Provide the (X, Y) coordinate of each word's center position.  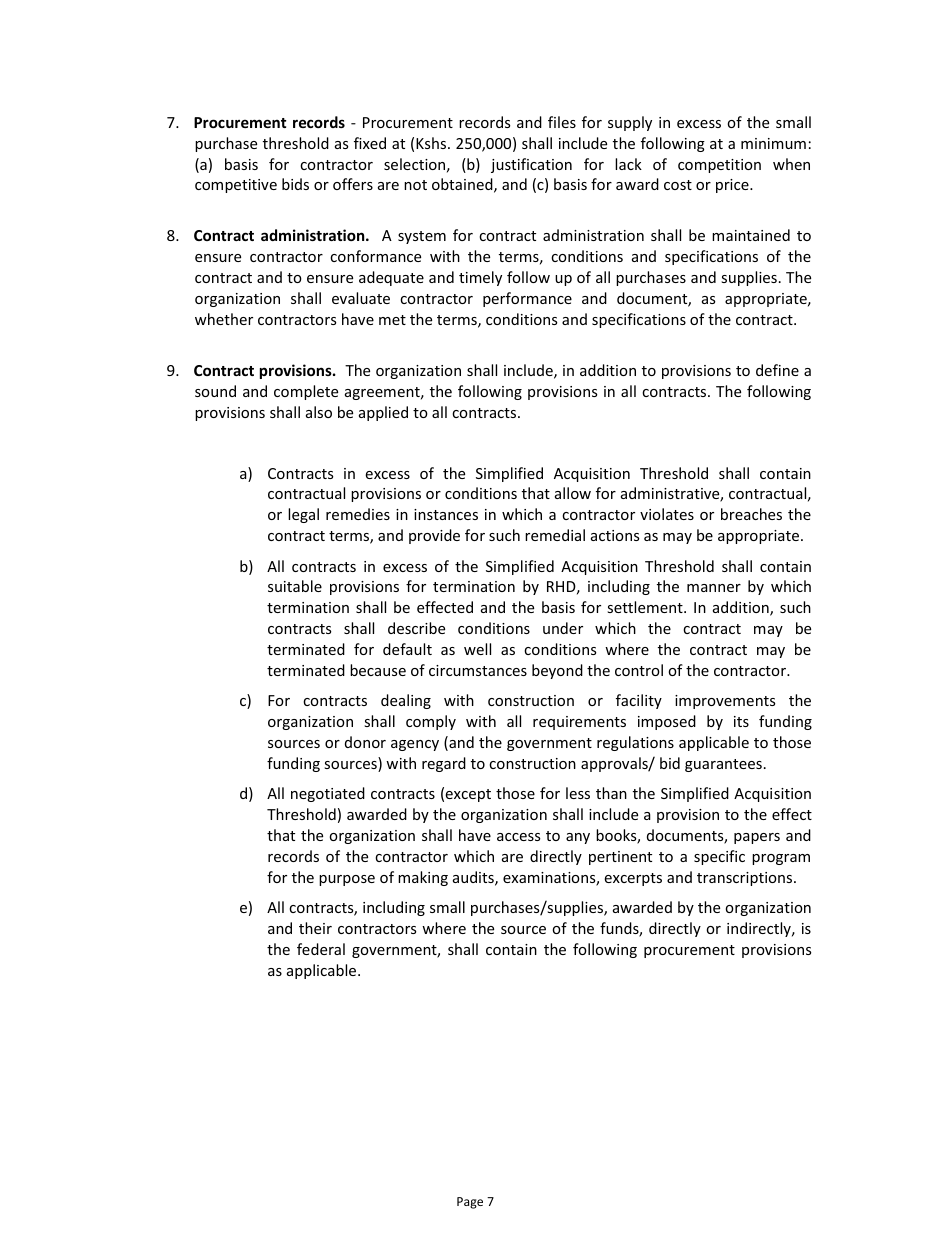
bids (295, 184)
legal (303, 515)
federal (321, 949)
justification (531, 165)
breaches (751, 514)
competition (719, 166)
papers (757, 838)
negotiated (328, 794)
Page (470, 1203)
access (518, 837)
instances (446, 514)
